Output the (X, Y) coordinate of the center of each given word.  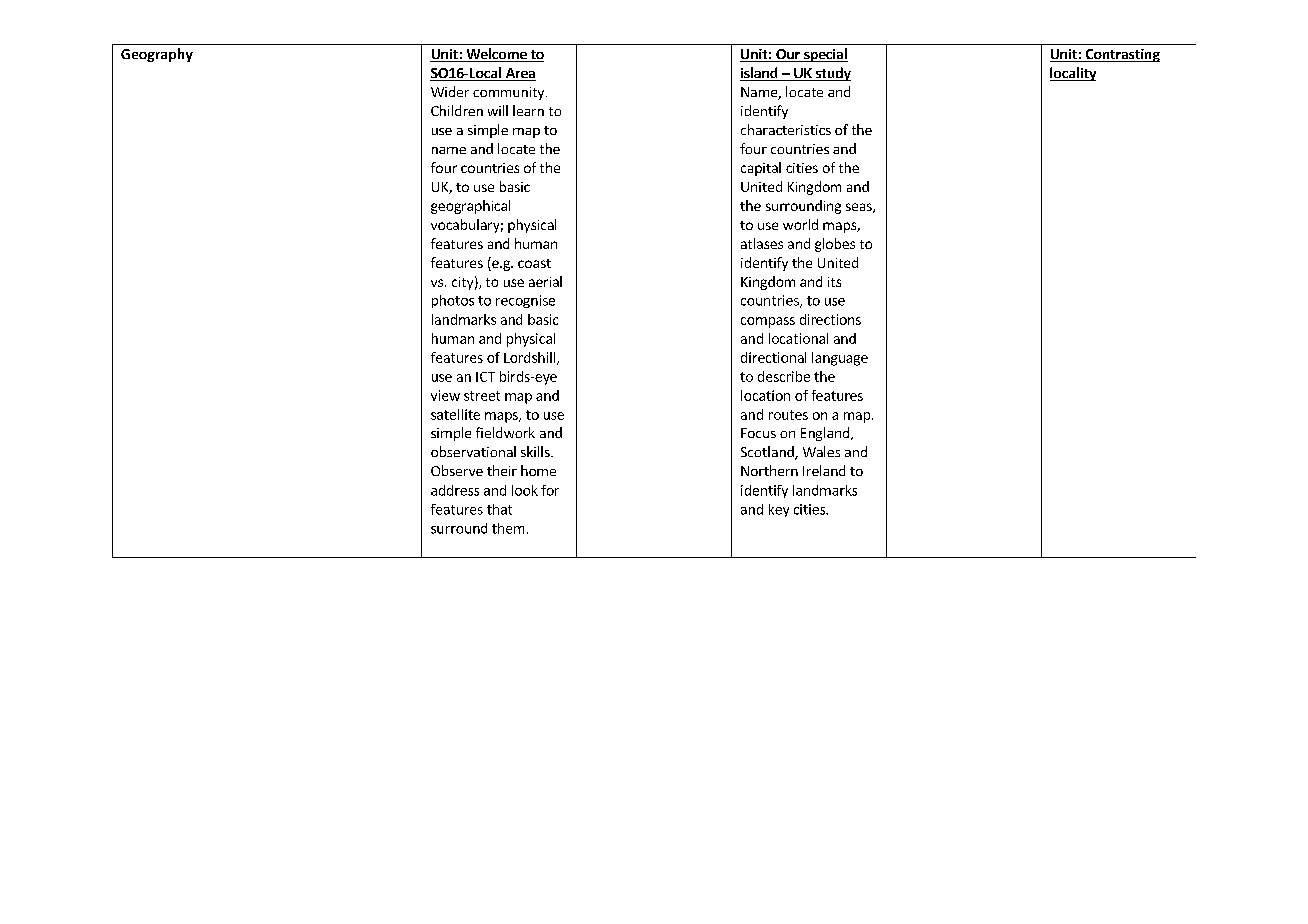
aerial (545, 281)
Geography (157, 55)
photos (453, 301)
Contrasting (1122, 55)
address (455, 490)
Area (519, 74)
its (834, 282)
